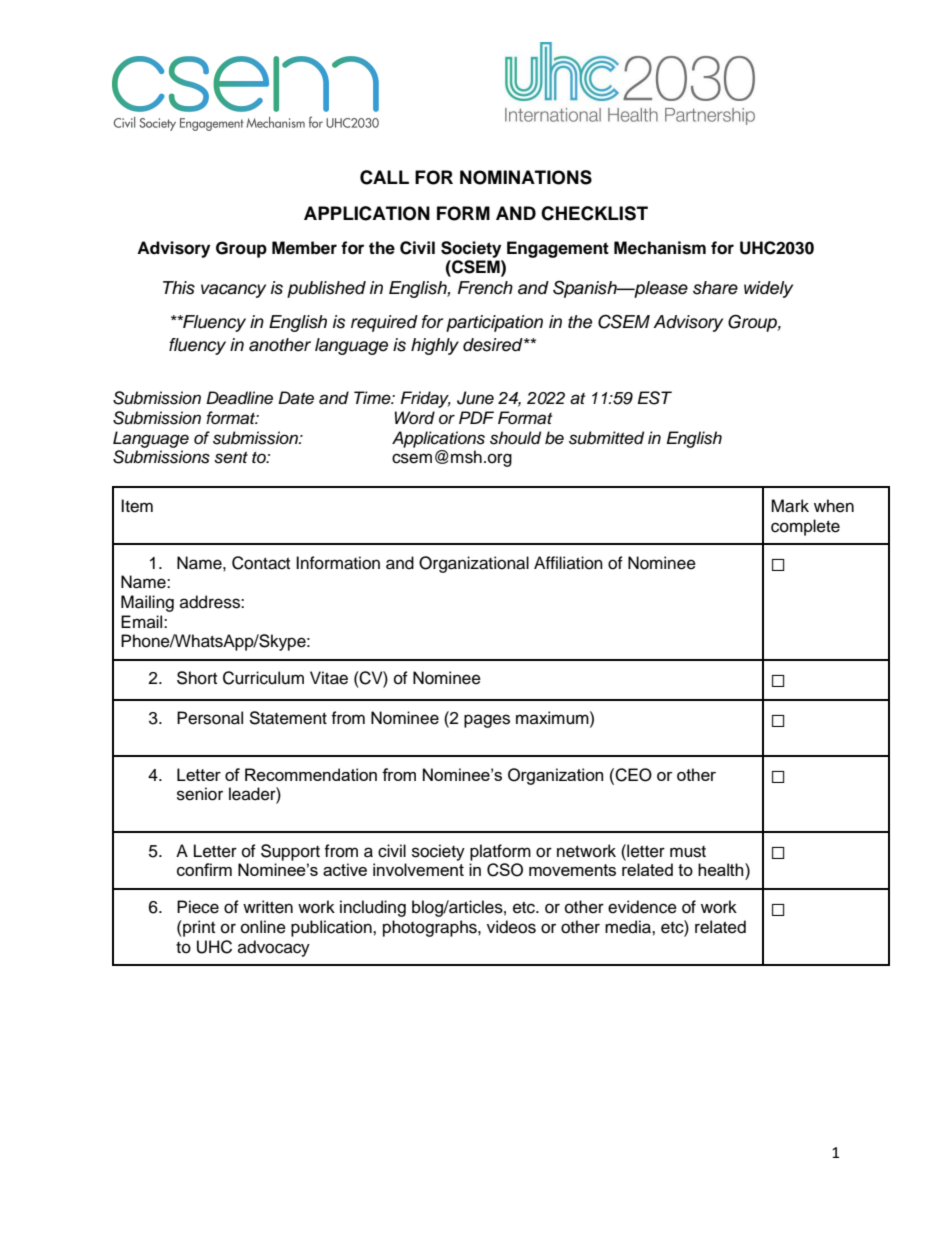 This screenshot has width=952, height=1233. I want to click on sent, so click(231, 458).
